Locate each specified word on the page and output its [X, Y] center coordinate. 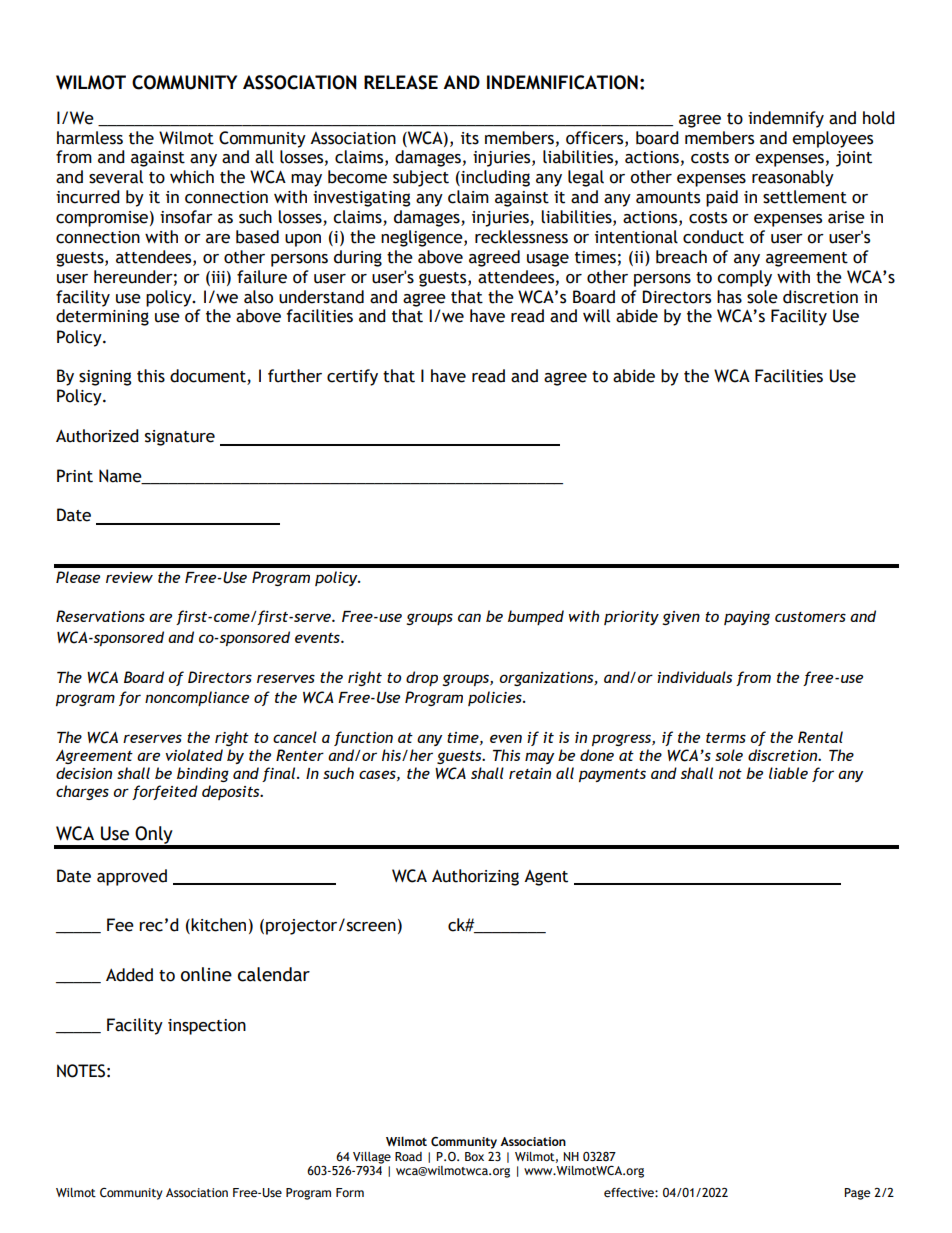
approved [132, 877]
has [729, 297]
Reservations [100, 616]
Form [350, 1193]
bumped [536, 617]
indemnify [786, 119]
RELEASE [401, 82]
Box [474, 1157]
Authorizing [475, 877]
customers [810, 617]
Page [857, 1194]
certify [352, 377]
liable [788, 773]
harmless [90, 138]
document [209, 377]
